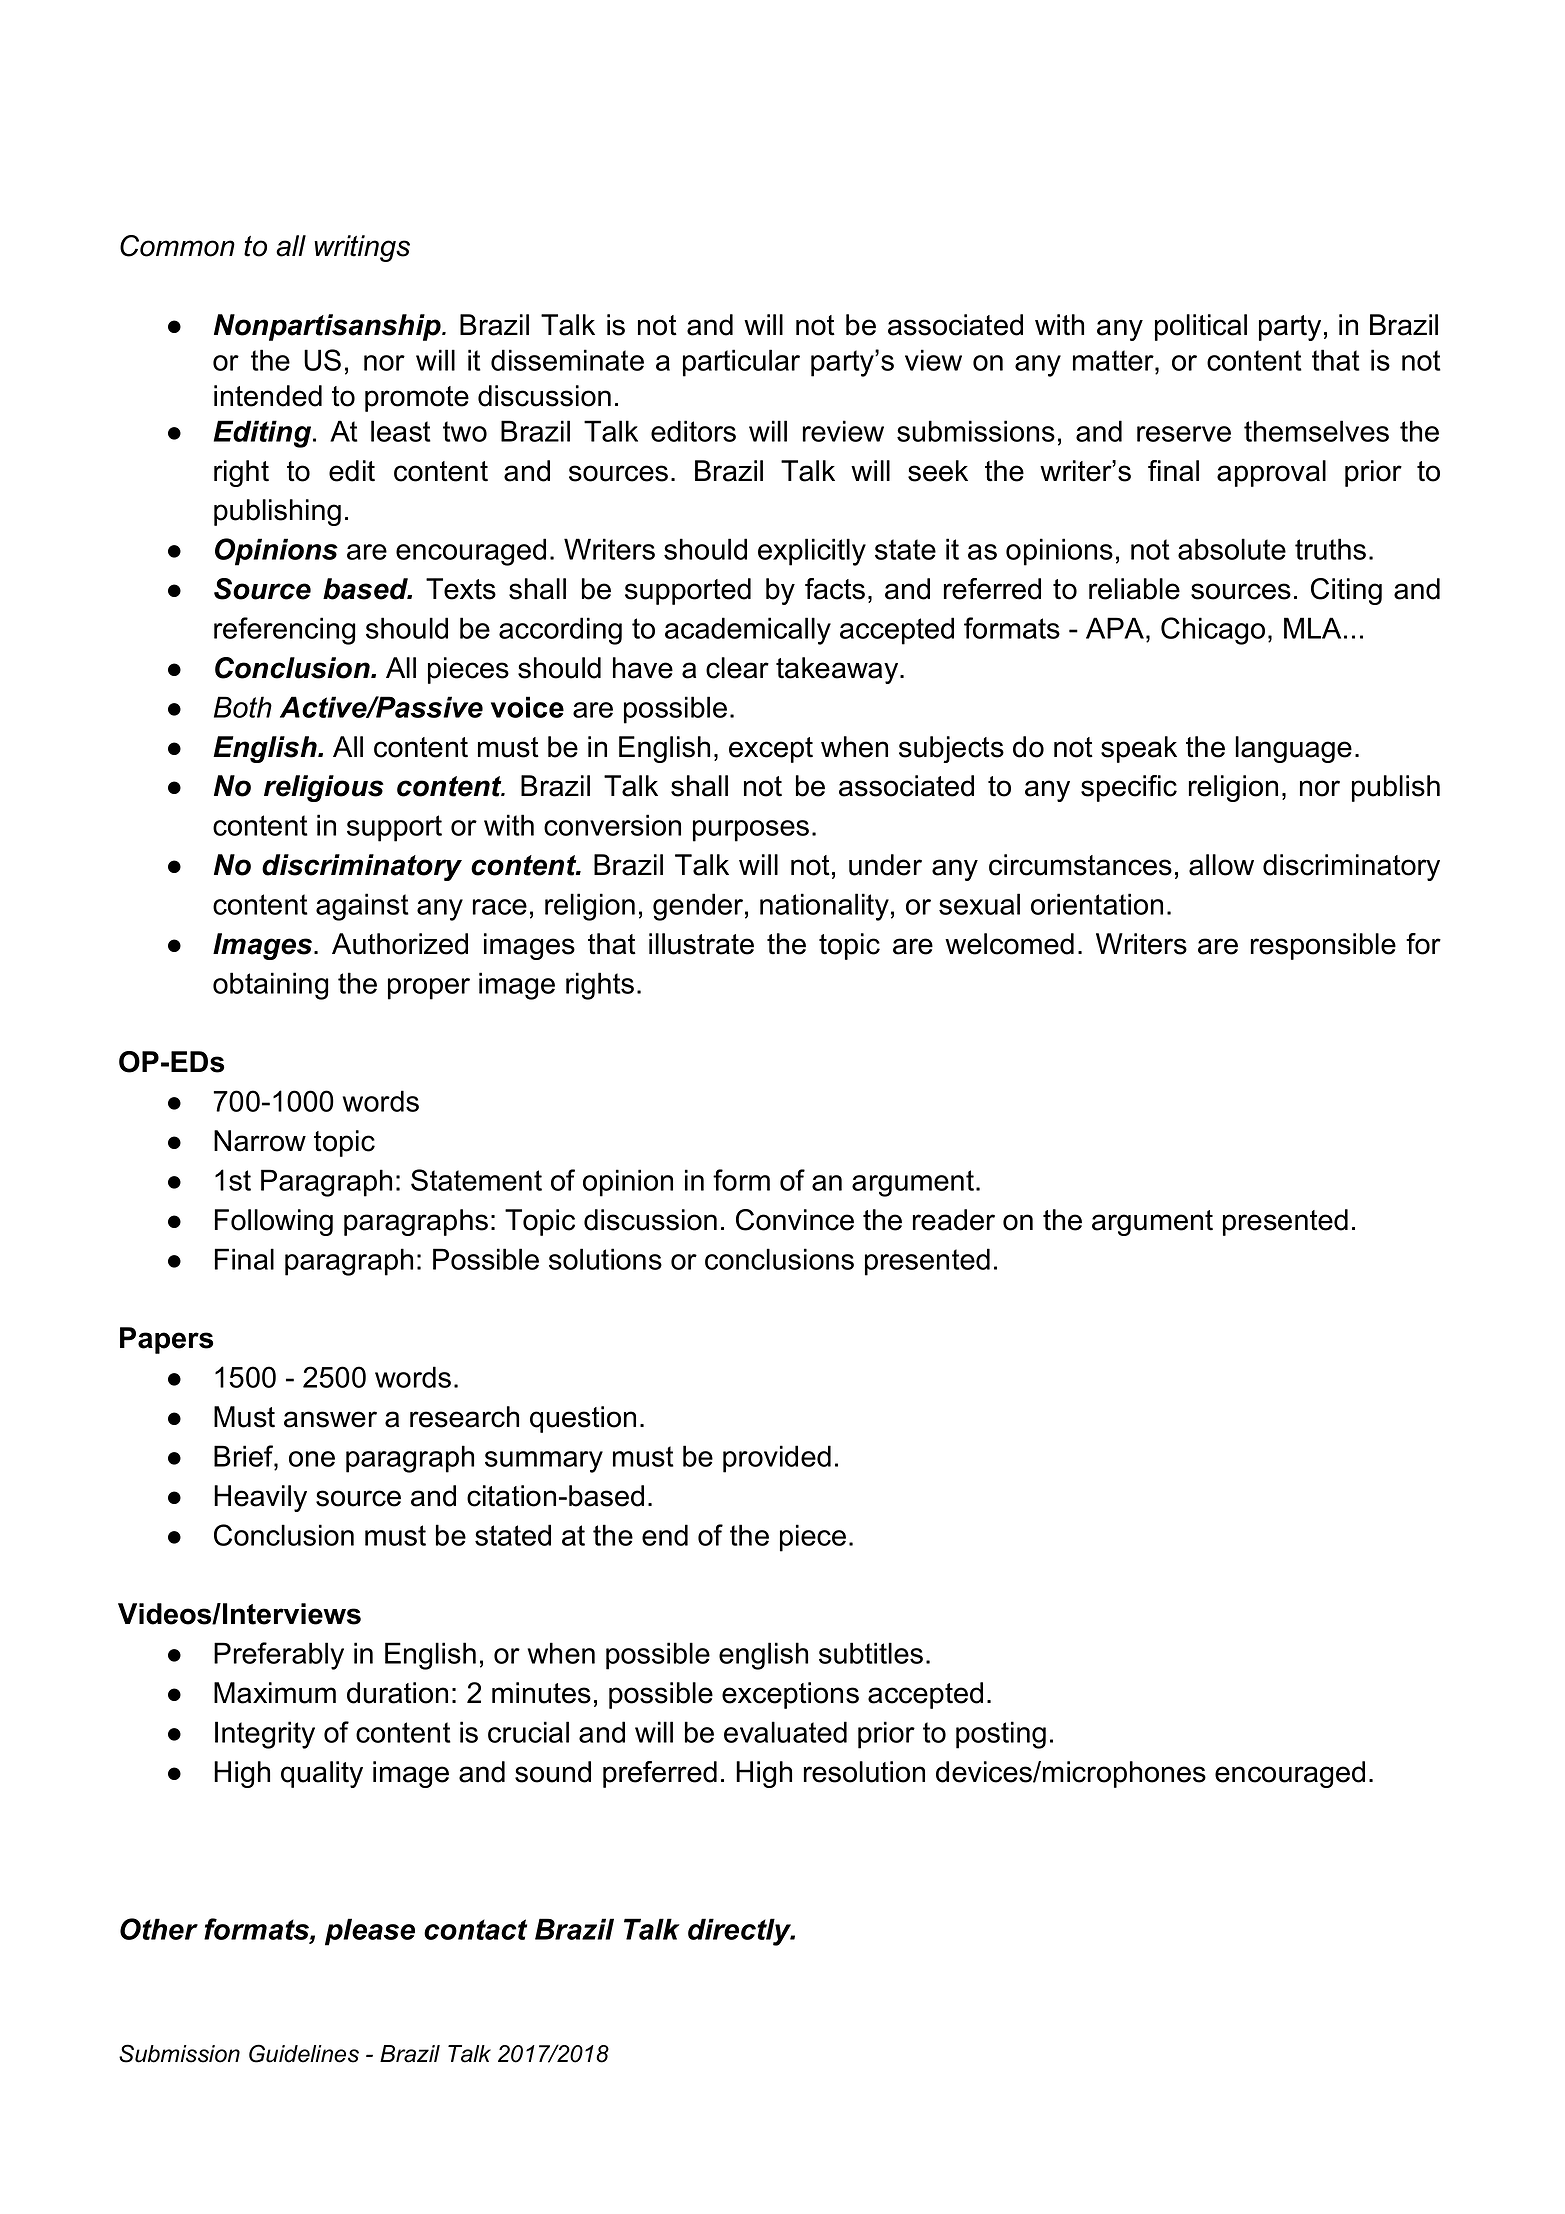  What do you see at coordinates (243, 707) in the image?
I see `Both` at bounding box center [243, 707].
